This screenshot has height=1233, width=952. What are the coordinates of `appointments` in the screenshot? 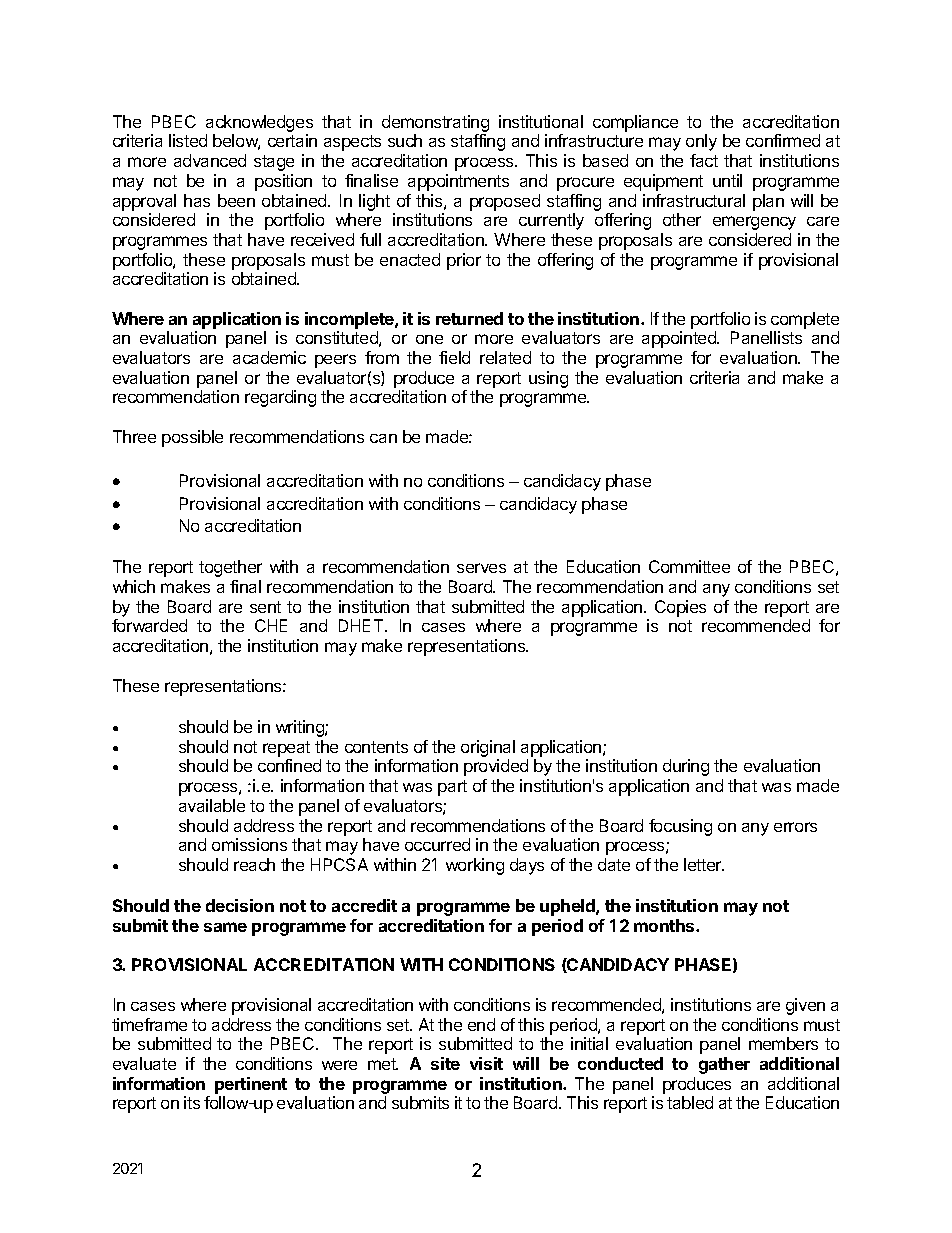 It's located at (458, 182).
